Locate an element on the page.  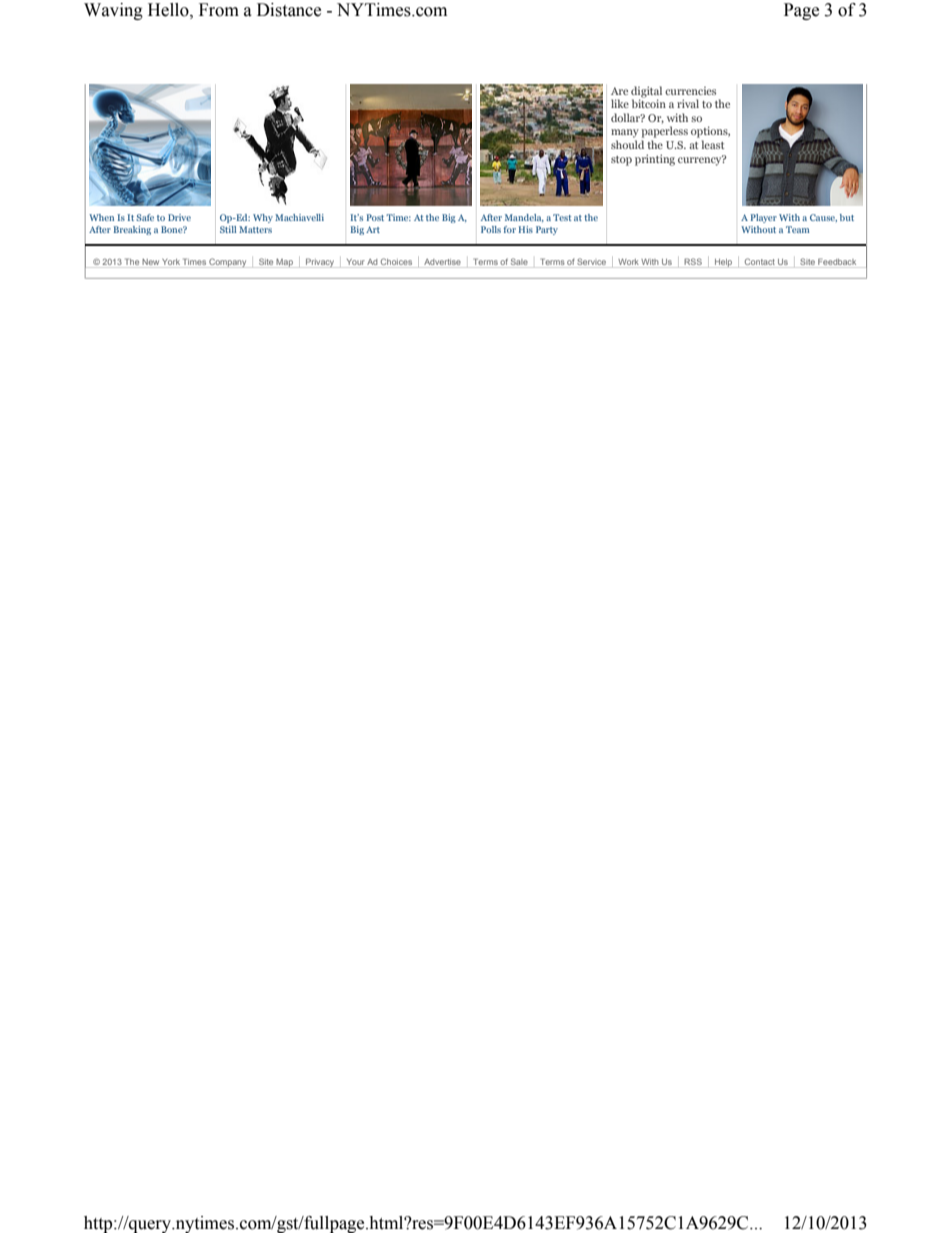
printing is located at coordinates (655, 160).
